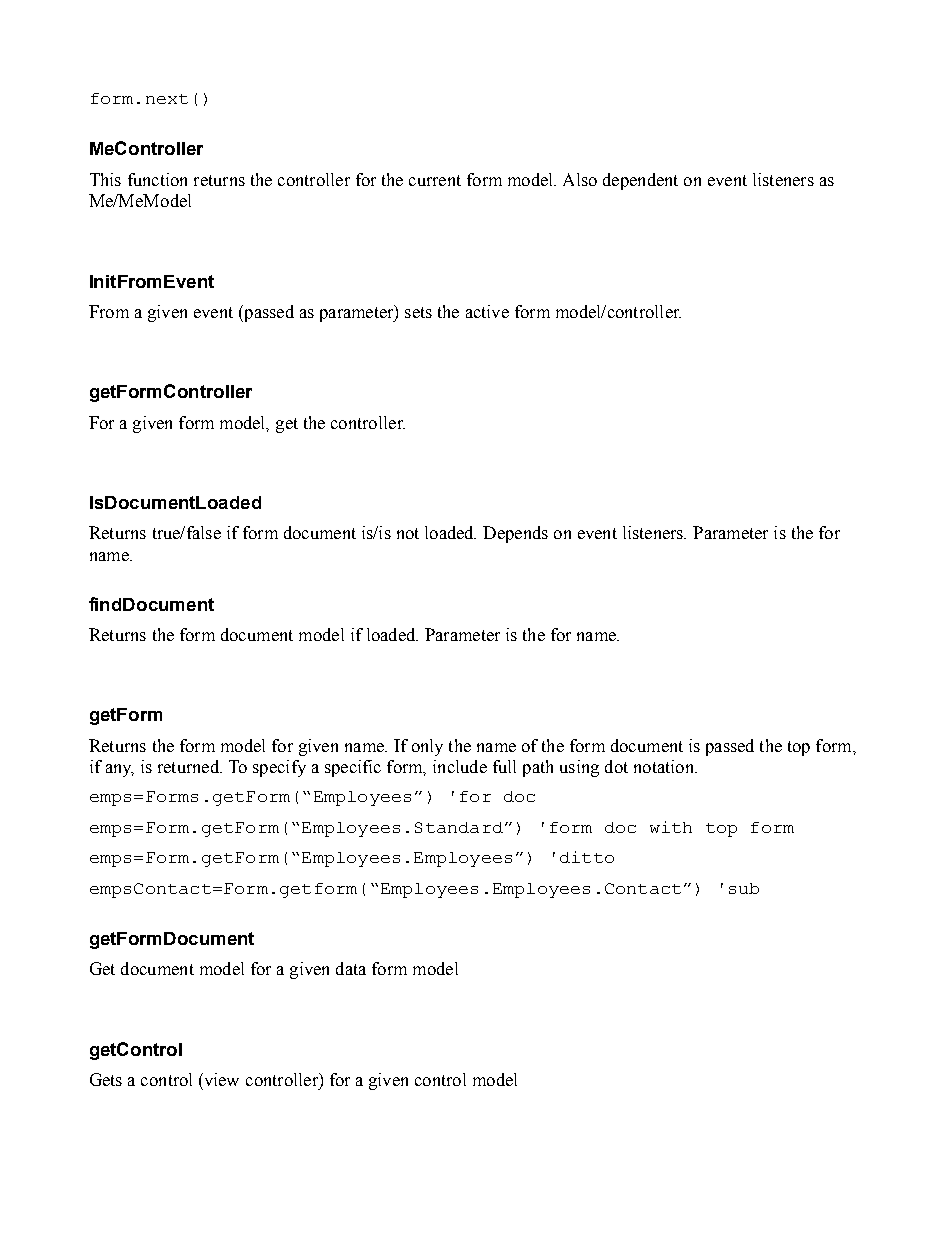  I want to click on specify, so click(279, 768).
